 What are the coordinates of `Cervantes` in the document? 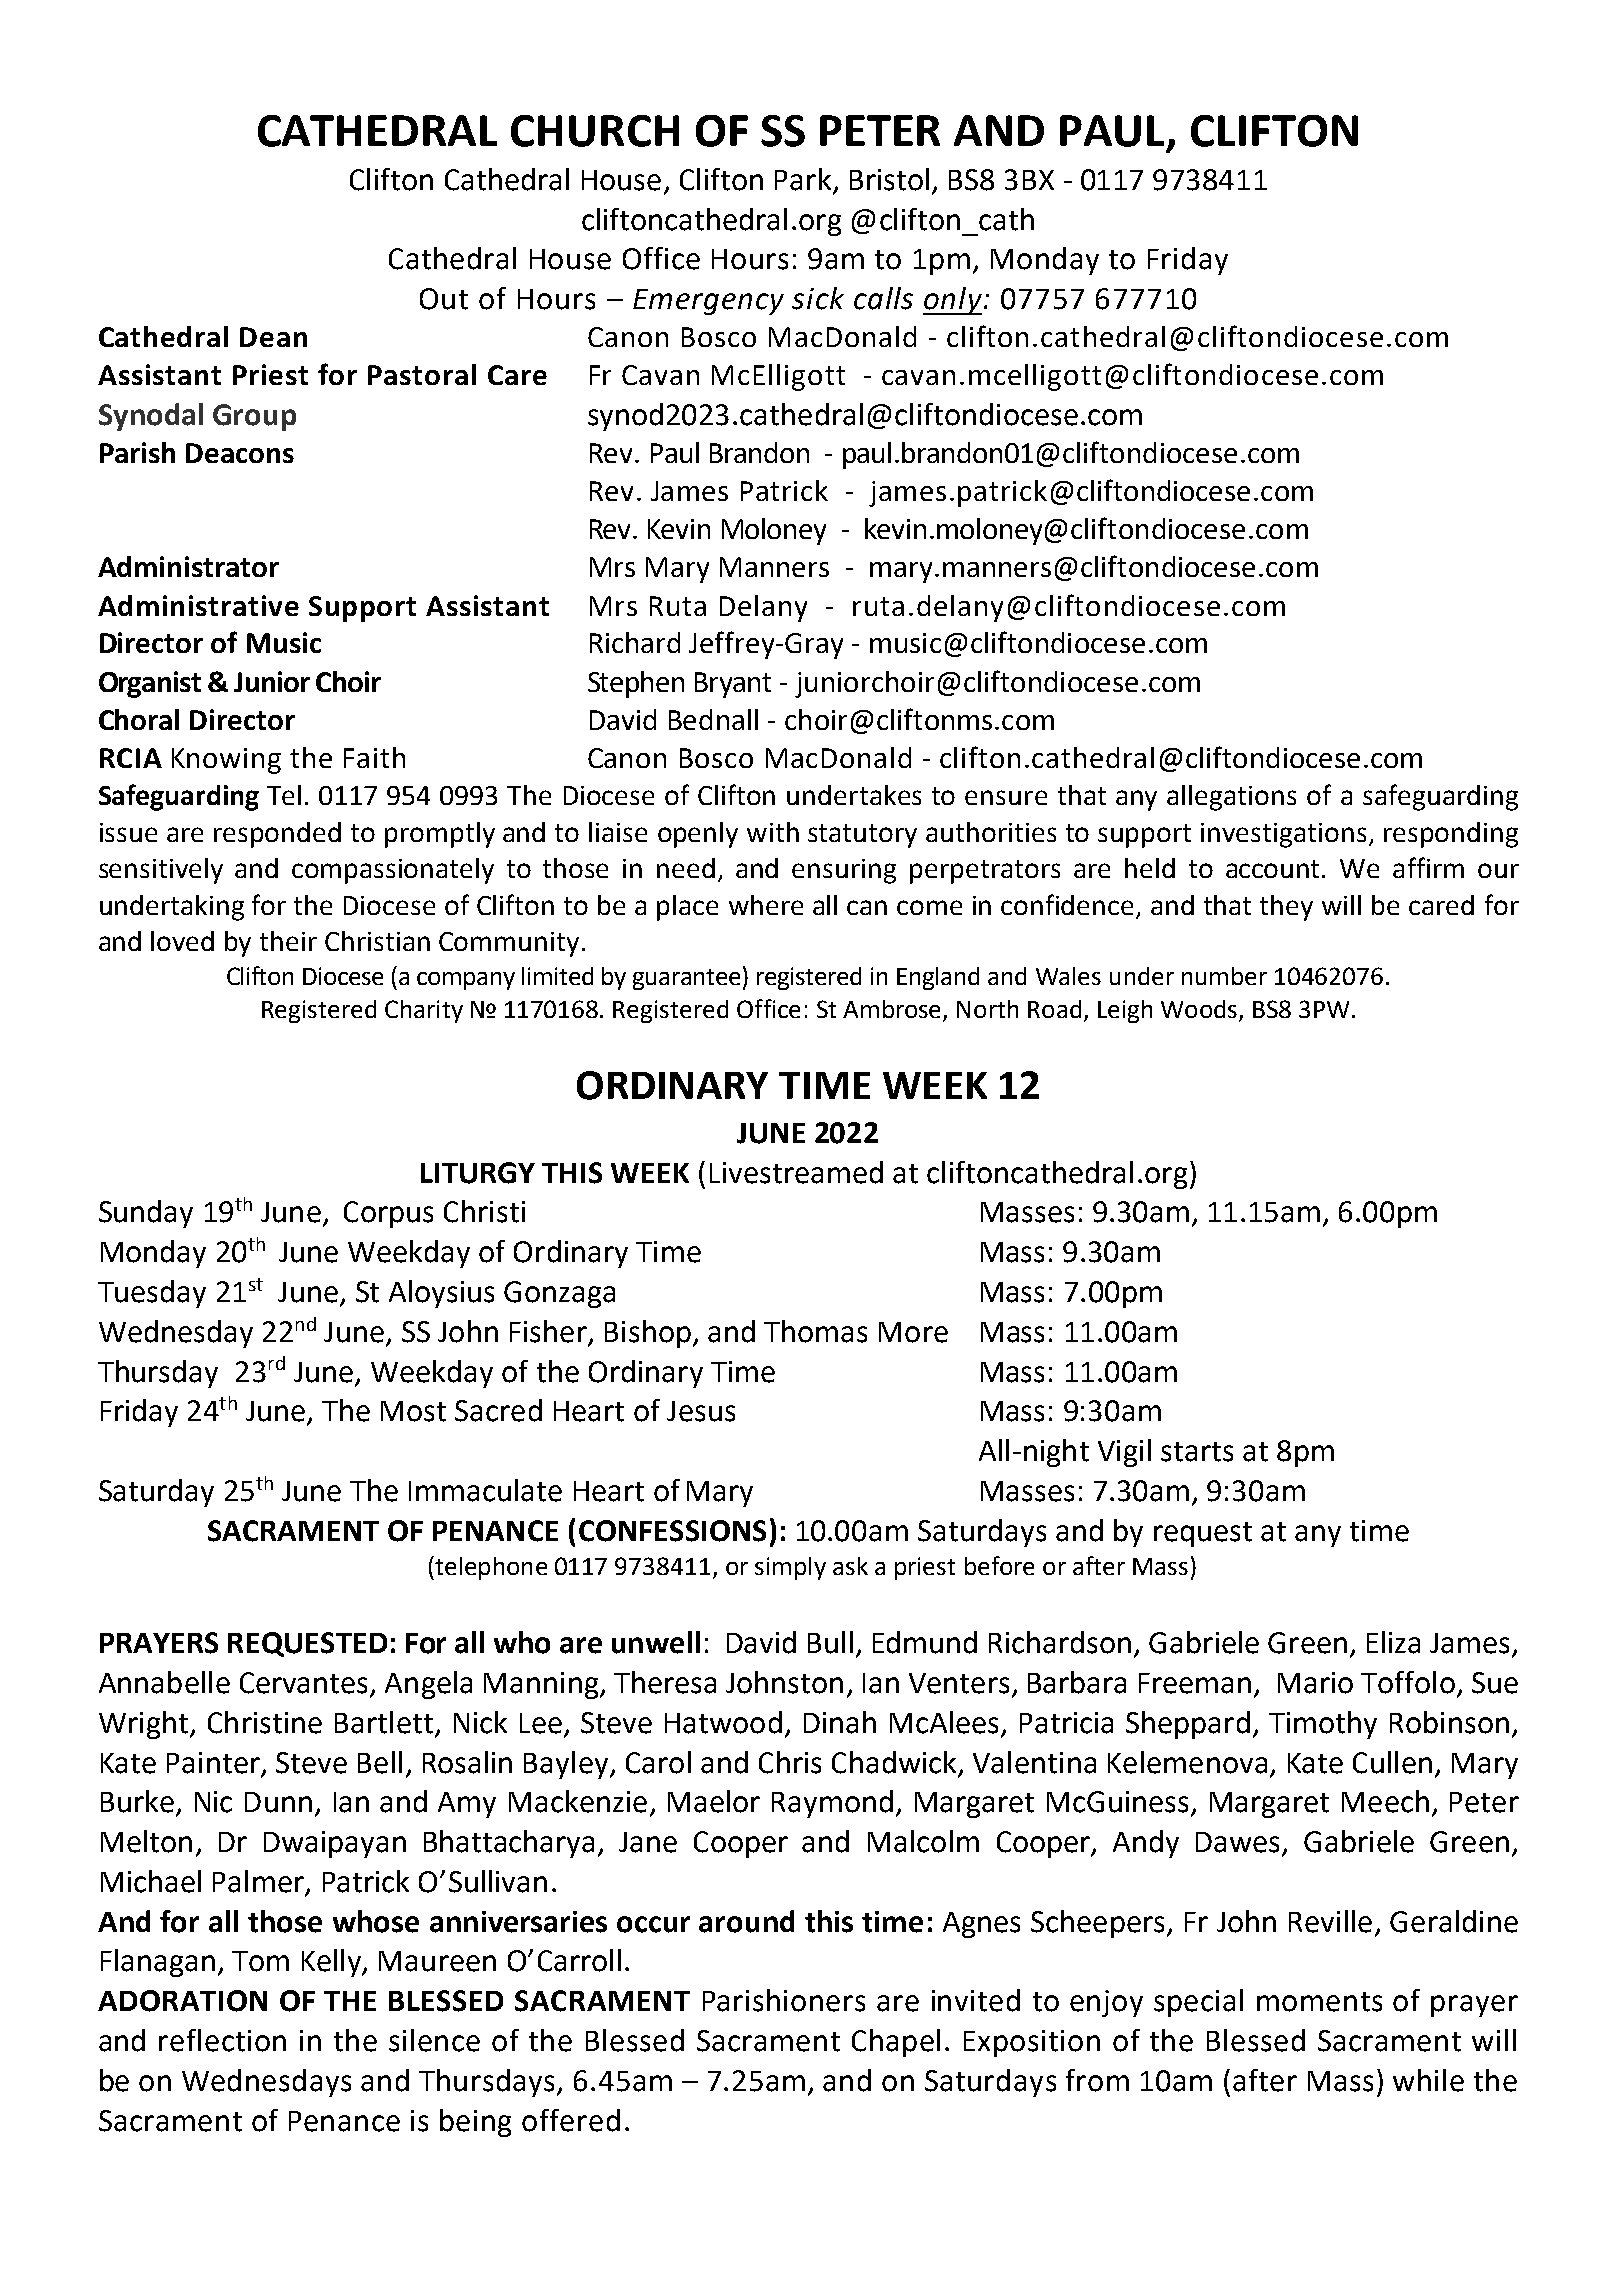 It's located at (305, 1684).
